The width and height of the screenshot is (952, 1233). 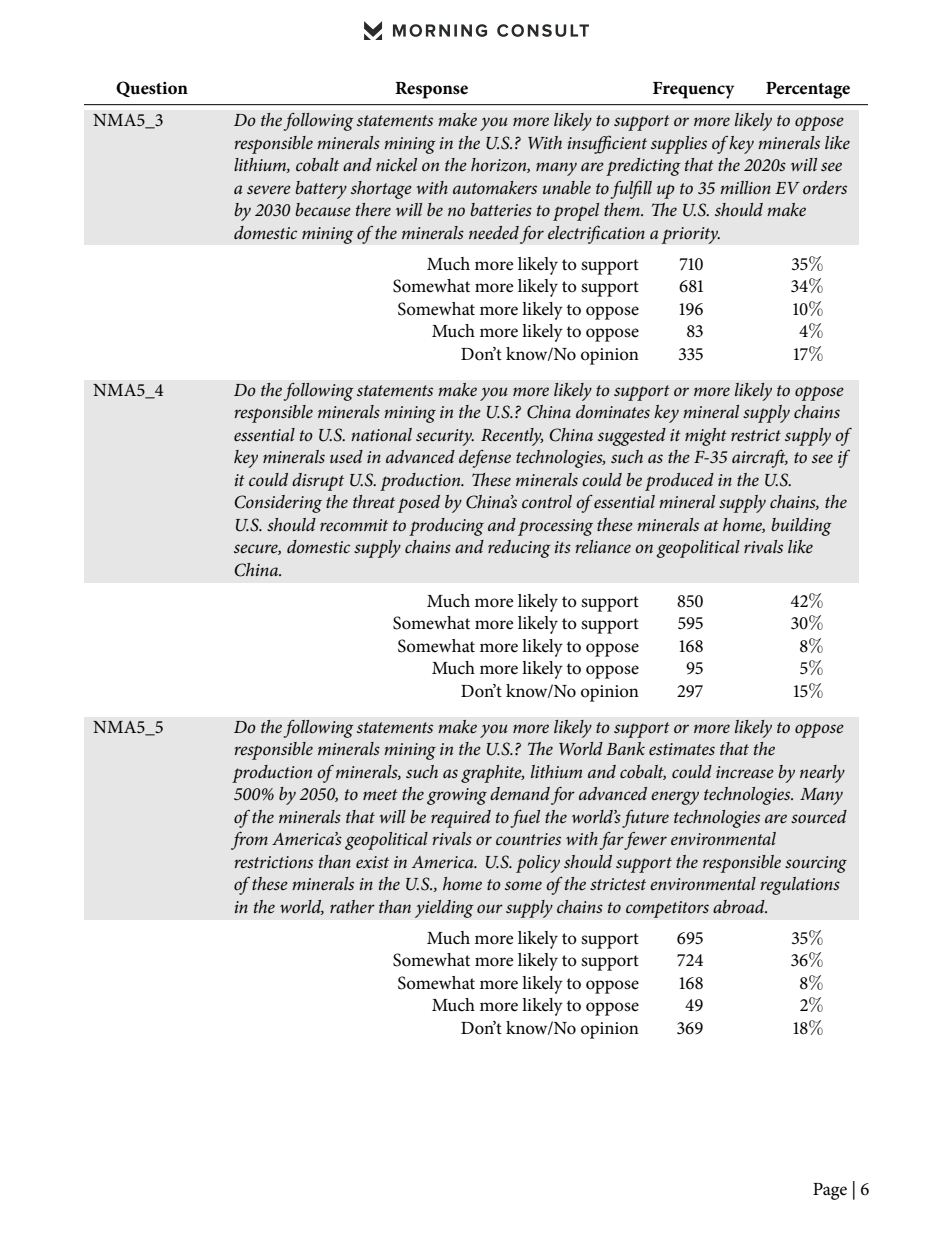 What do you see at coordinates (352, 906) in the screenshot?
I see `rather` at bounding box center [352, 906].
